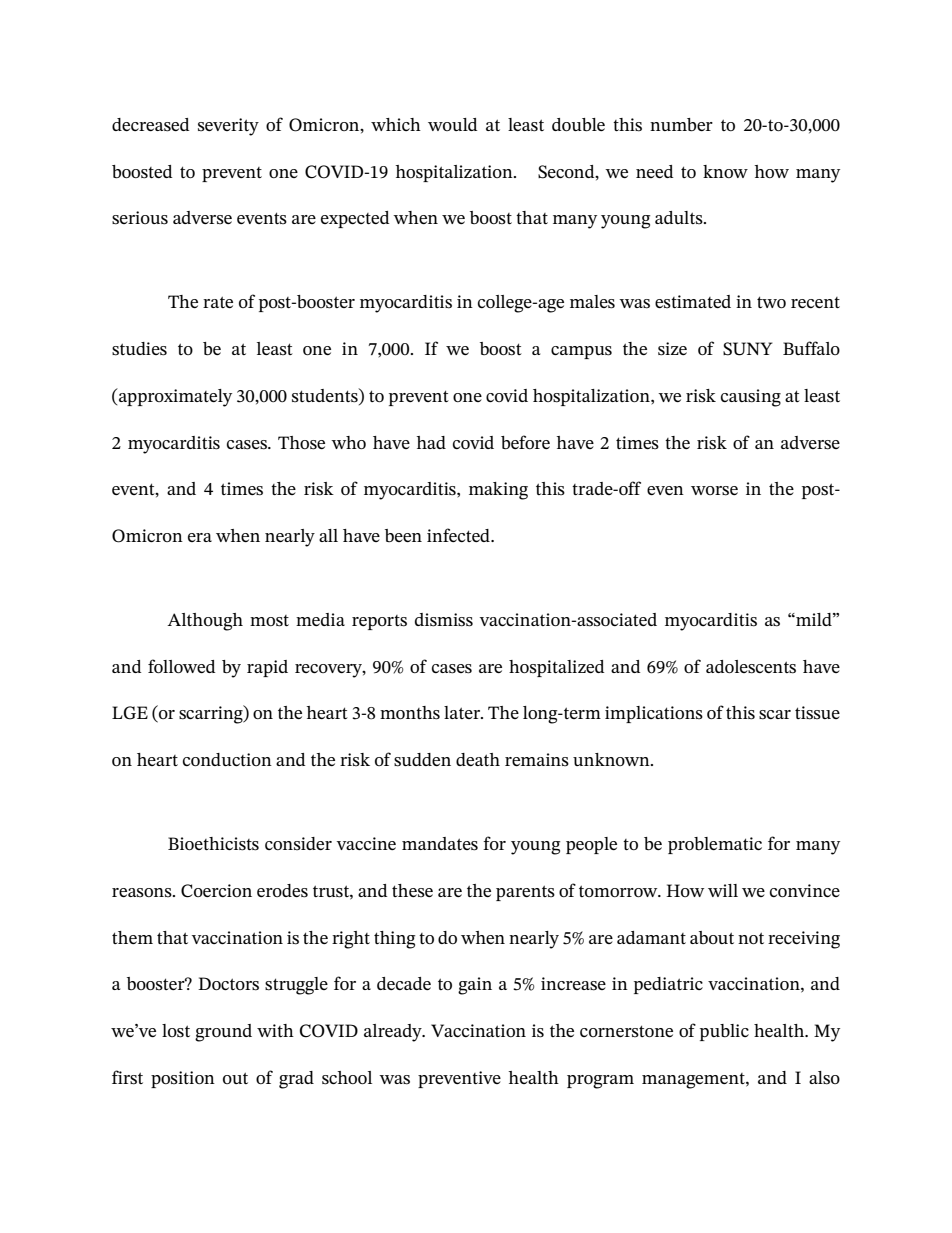 The width and height of the document is (952, 1233). Describe the element at coordinates (444, 620) in the document. I see `dismiss` at that location.
